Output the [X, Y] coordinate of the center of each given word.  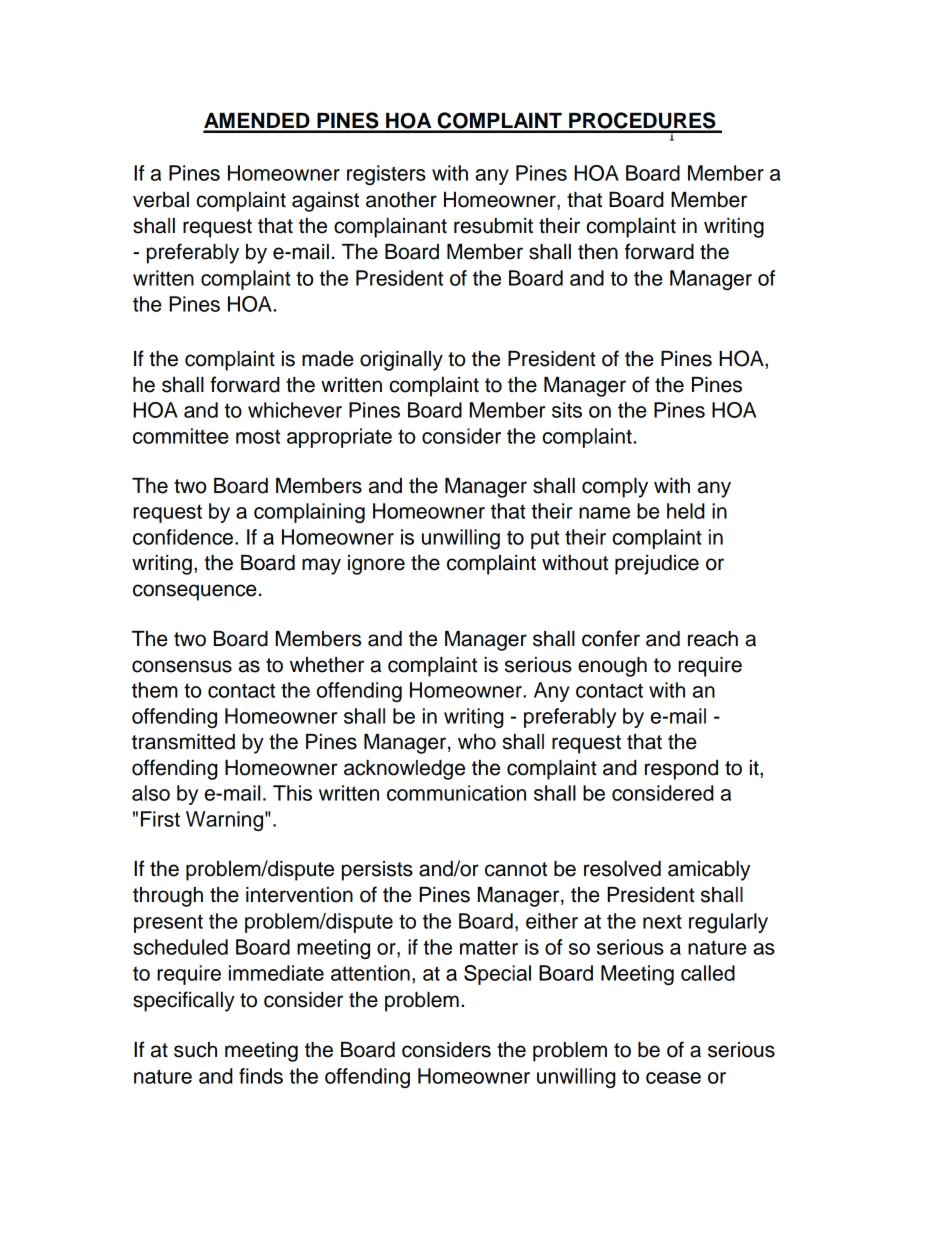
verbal [161, 200]
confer [611, 638]
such [195, 1050]
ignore [376, 565]
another [401, 200]
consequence [195, 592]
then [598, 252]
